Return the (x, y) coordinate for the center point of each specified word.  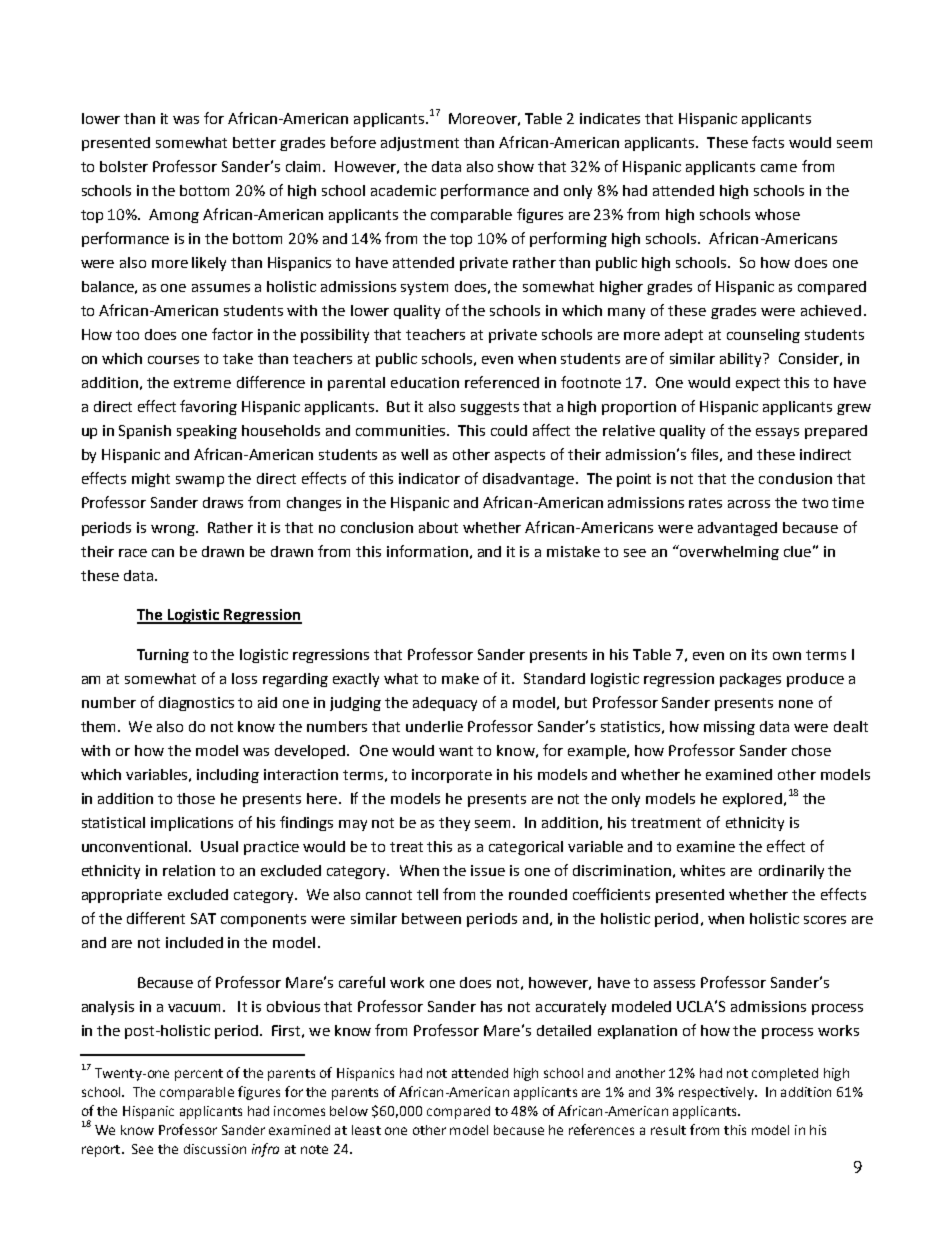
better (254, 142)
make (460, 678)
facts (768, 142)
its (759, 654)
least (366, 1130)
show (516, 166)
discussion (215, 1149)
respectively (717, 1093)
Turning (163, 656)
